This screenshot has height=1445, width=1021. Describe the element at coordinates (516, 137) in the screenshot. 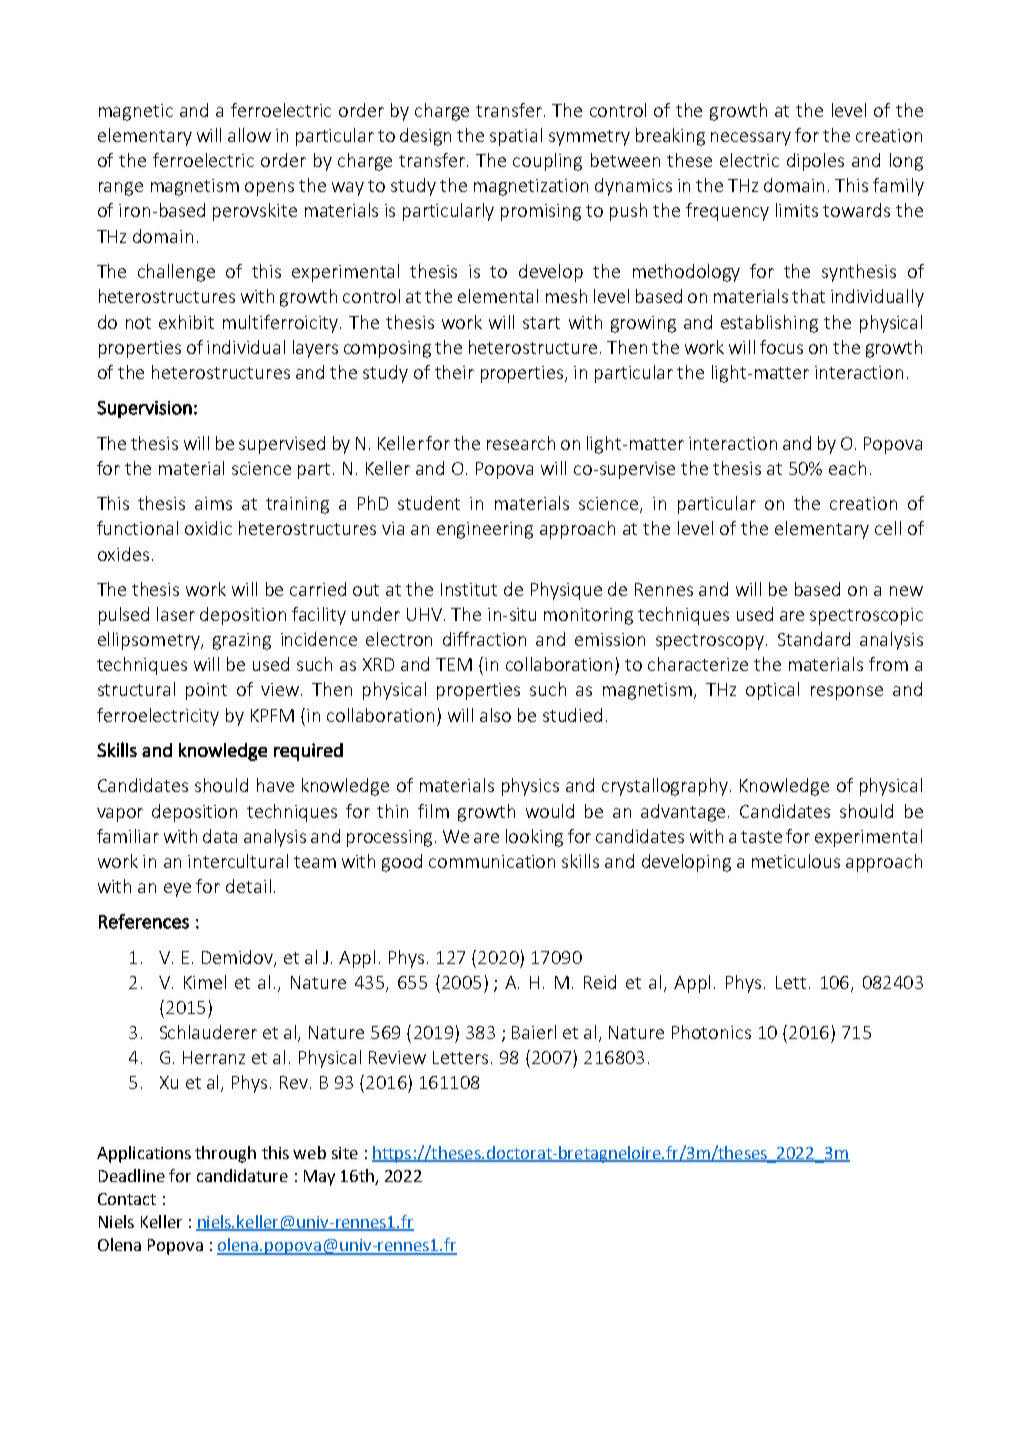

I see `spatial` at that location.
